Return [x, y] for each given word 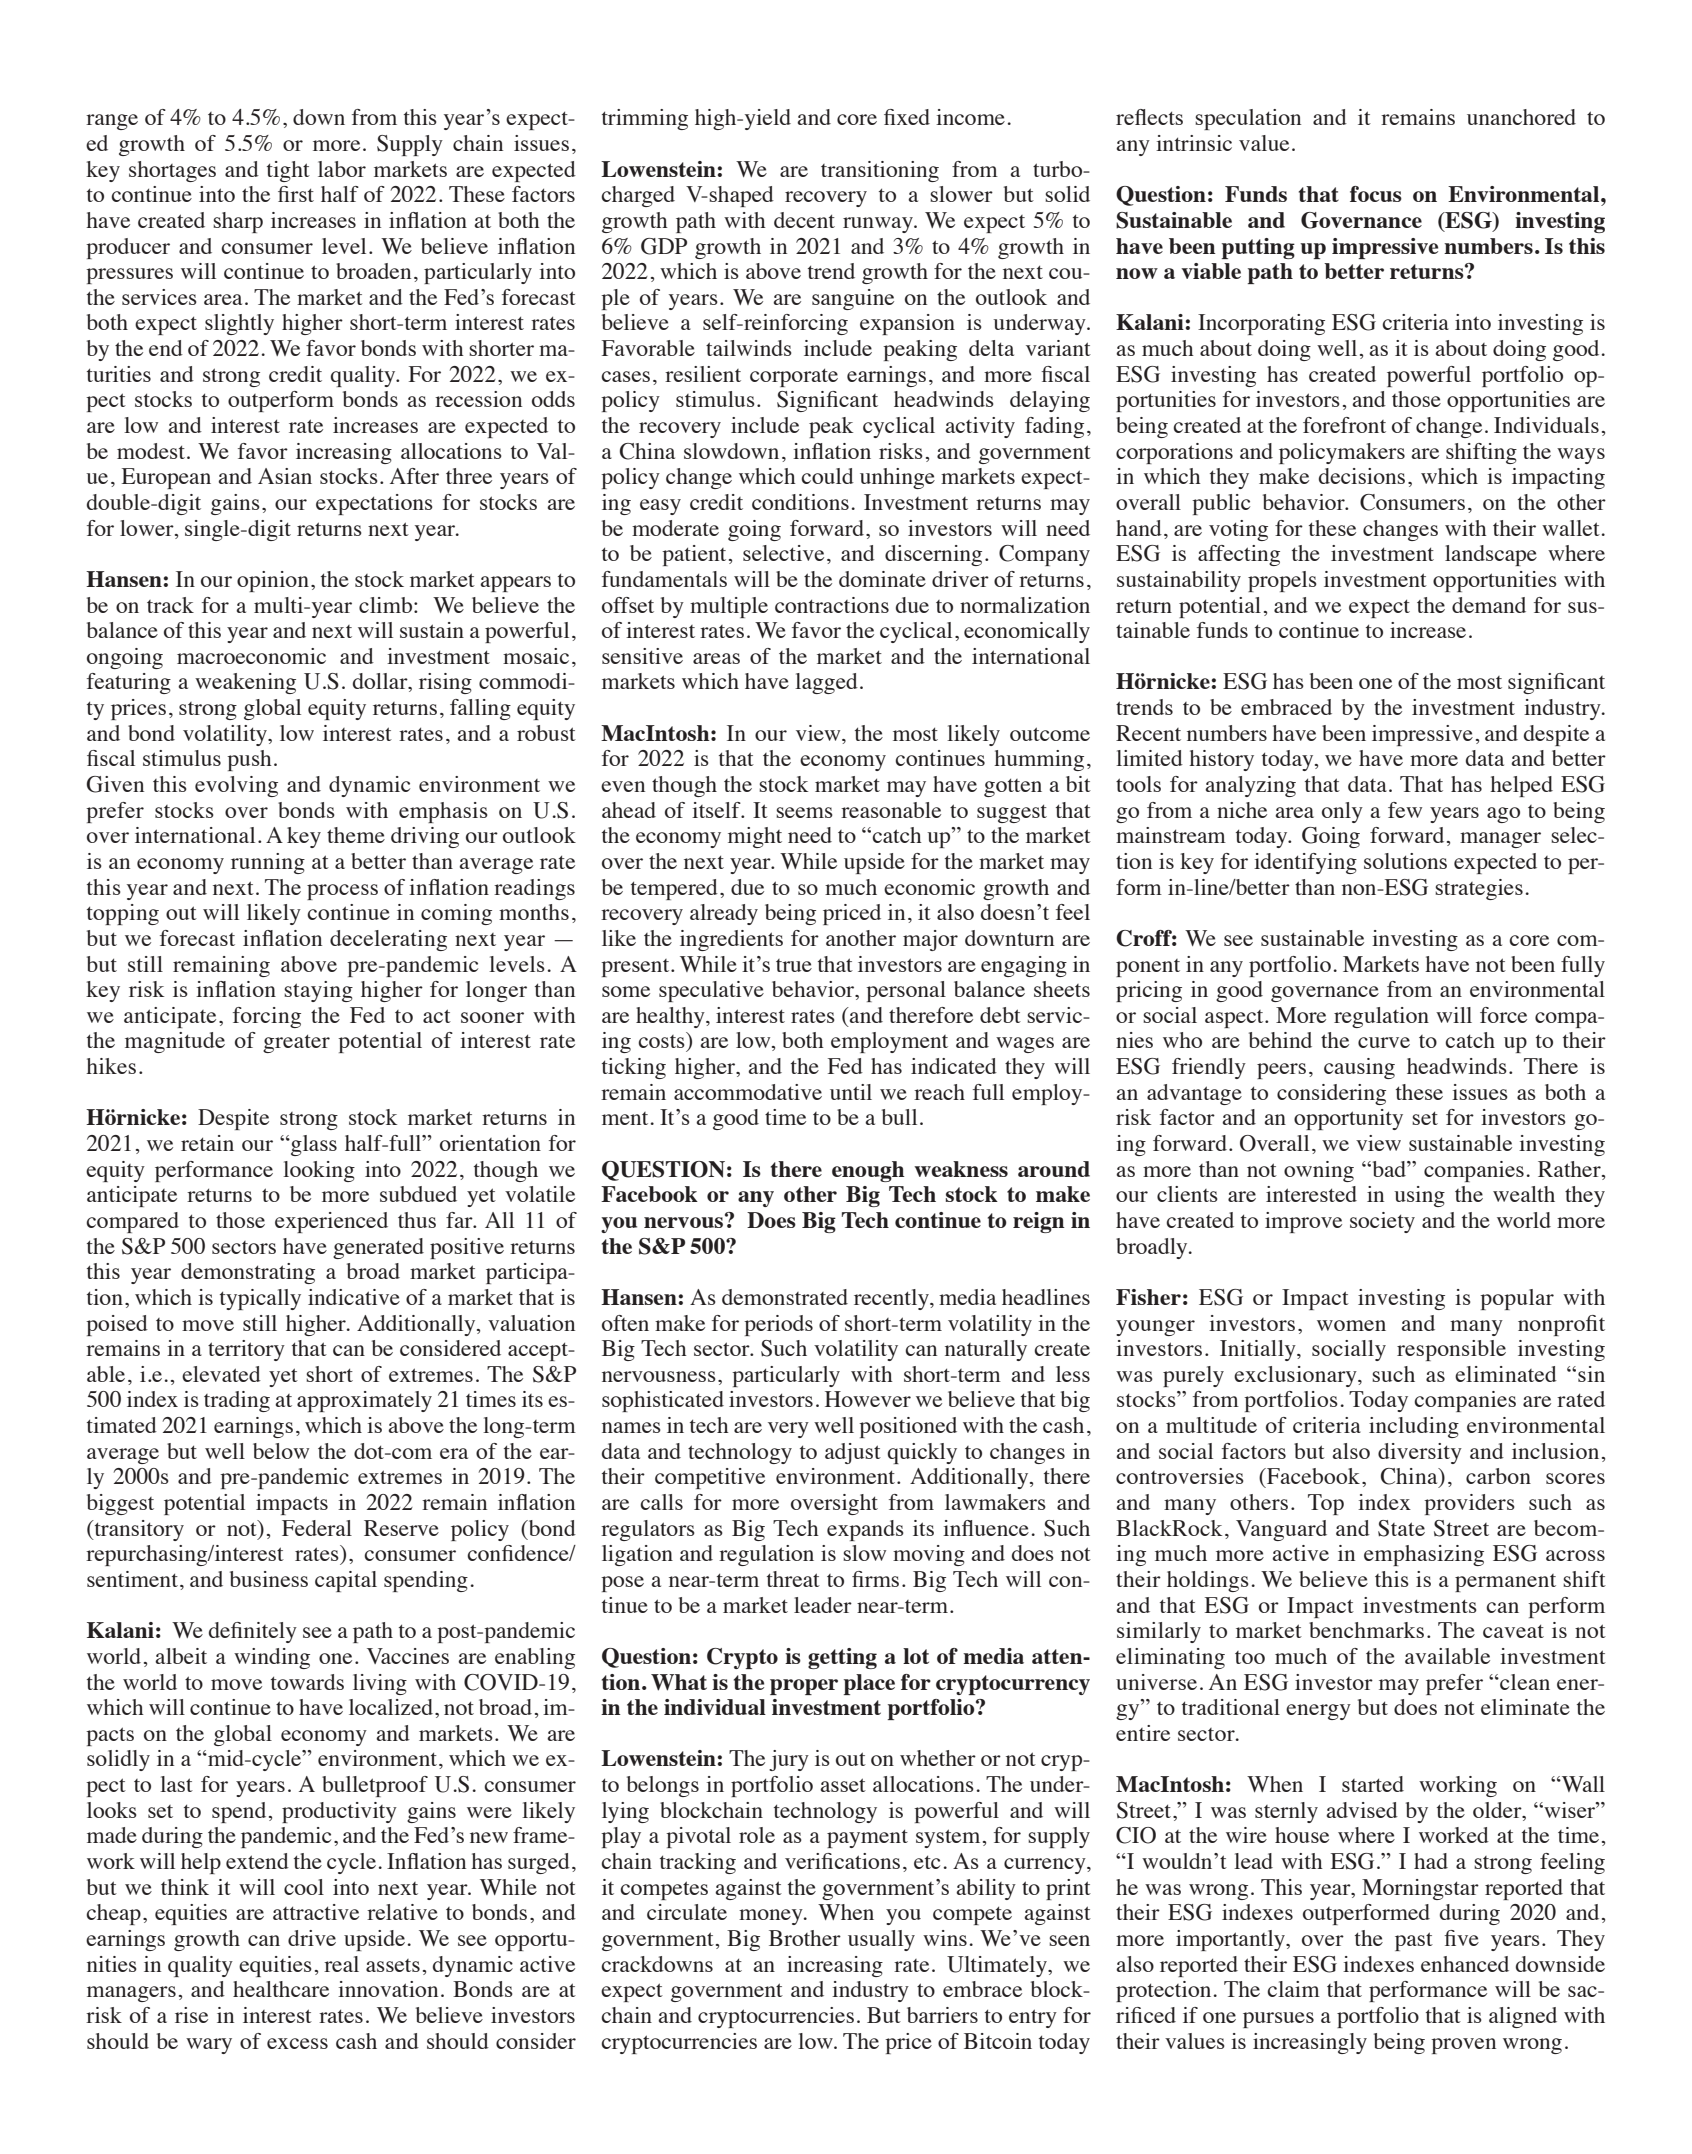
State [1401, 1528]
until [851, 1092]
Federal [317, 1528]
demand [1489, 605]
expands [865, 1530]
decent [804, 220]
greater [296, 1043]
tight [288, 171]
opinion [273, 581]
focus [1376, 194]
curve [1384, 1042]
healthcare [281, 1989]
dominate [882, 579]
